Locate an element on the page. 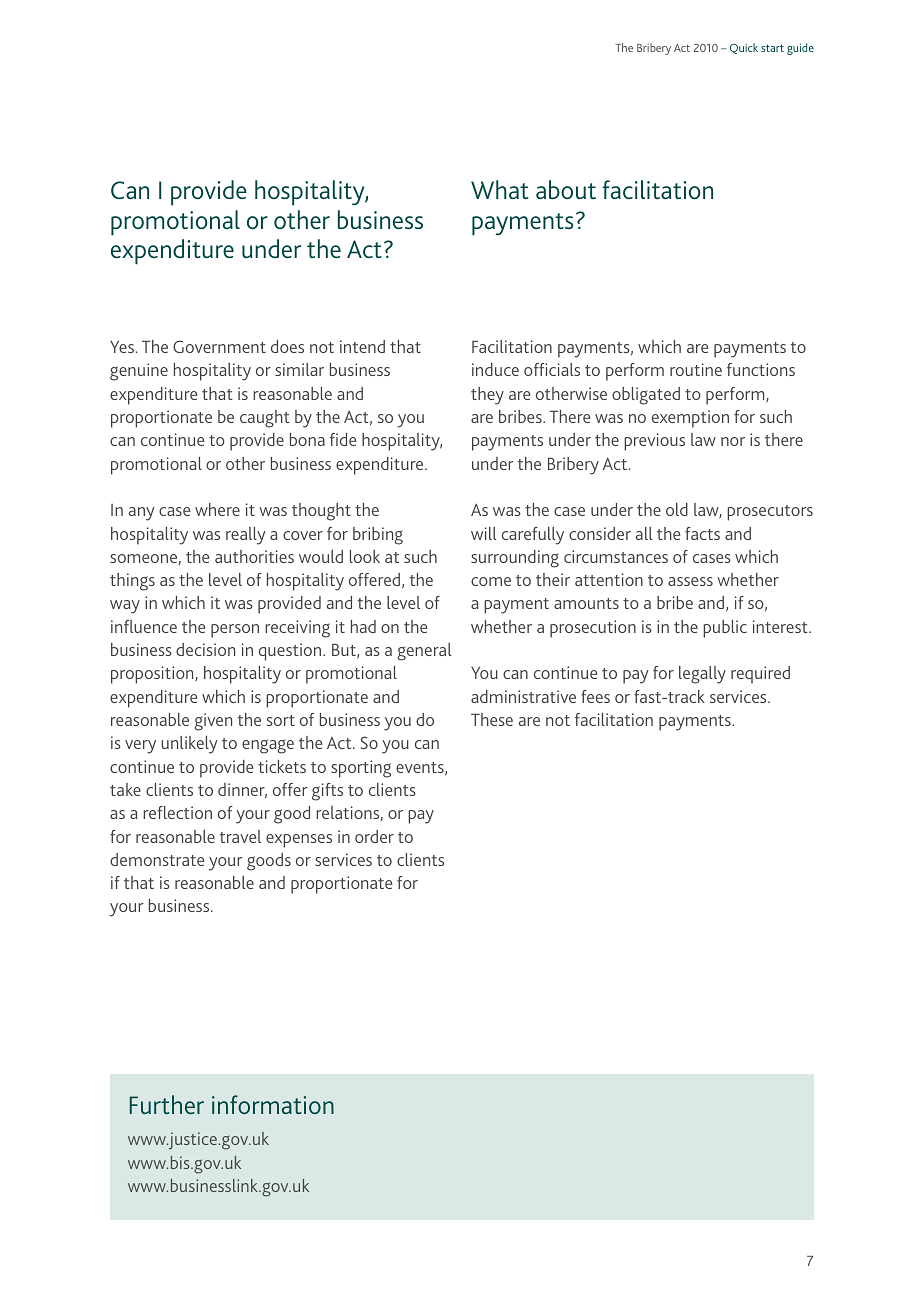 The height and width of the document is (1308, 924). exemption is located at coordinates (690, 419).
